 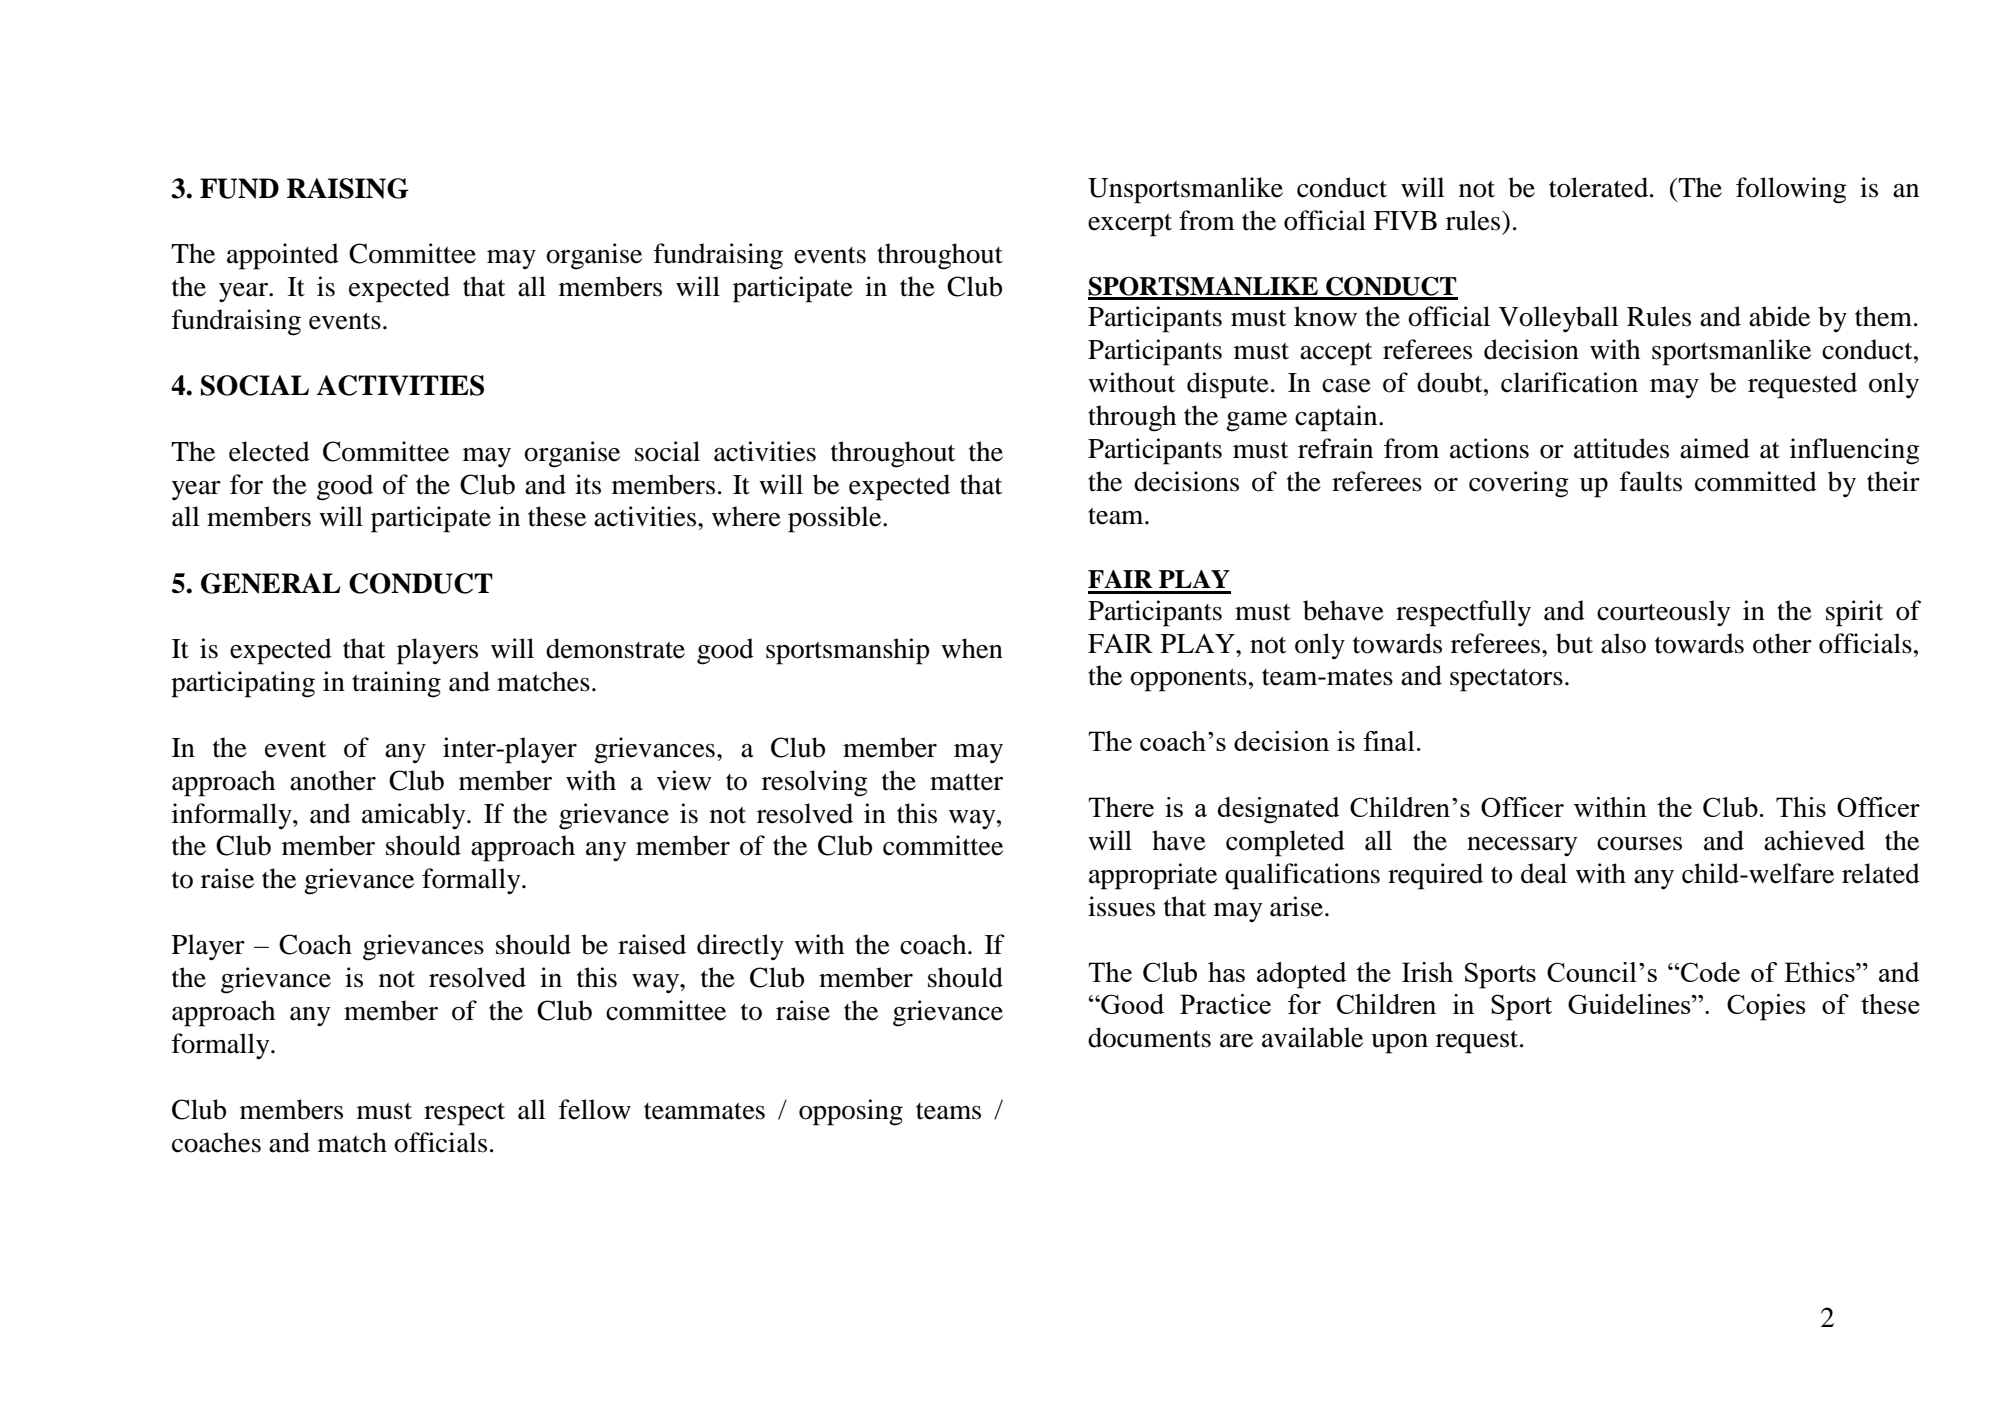 I want to click on its, so click(x=588, y=484).
